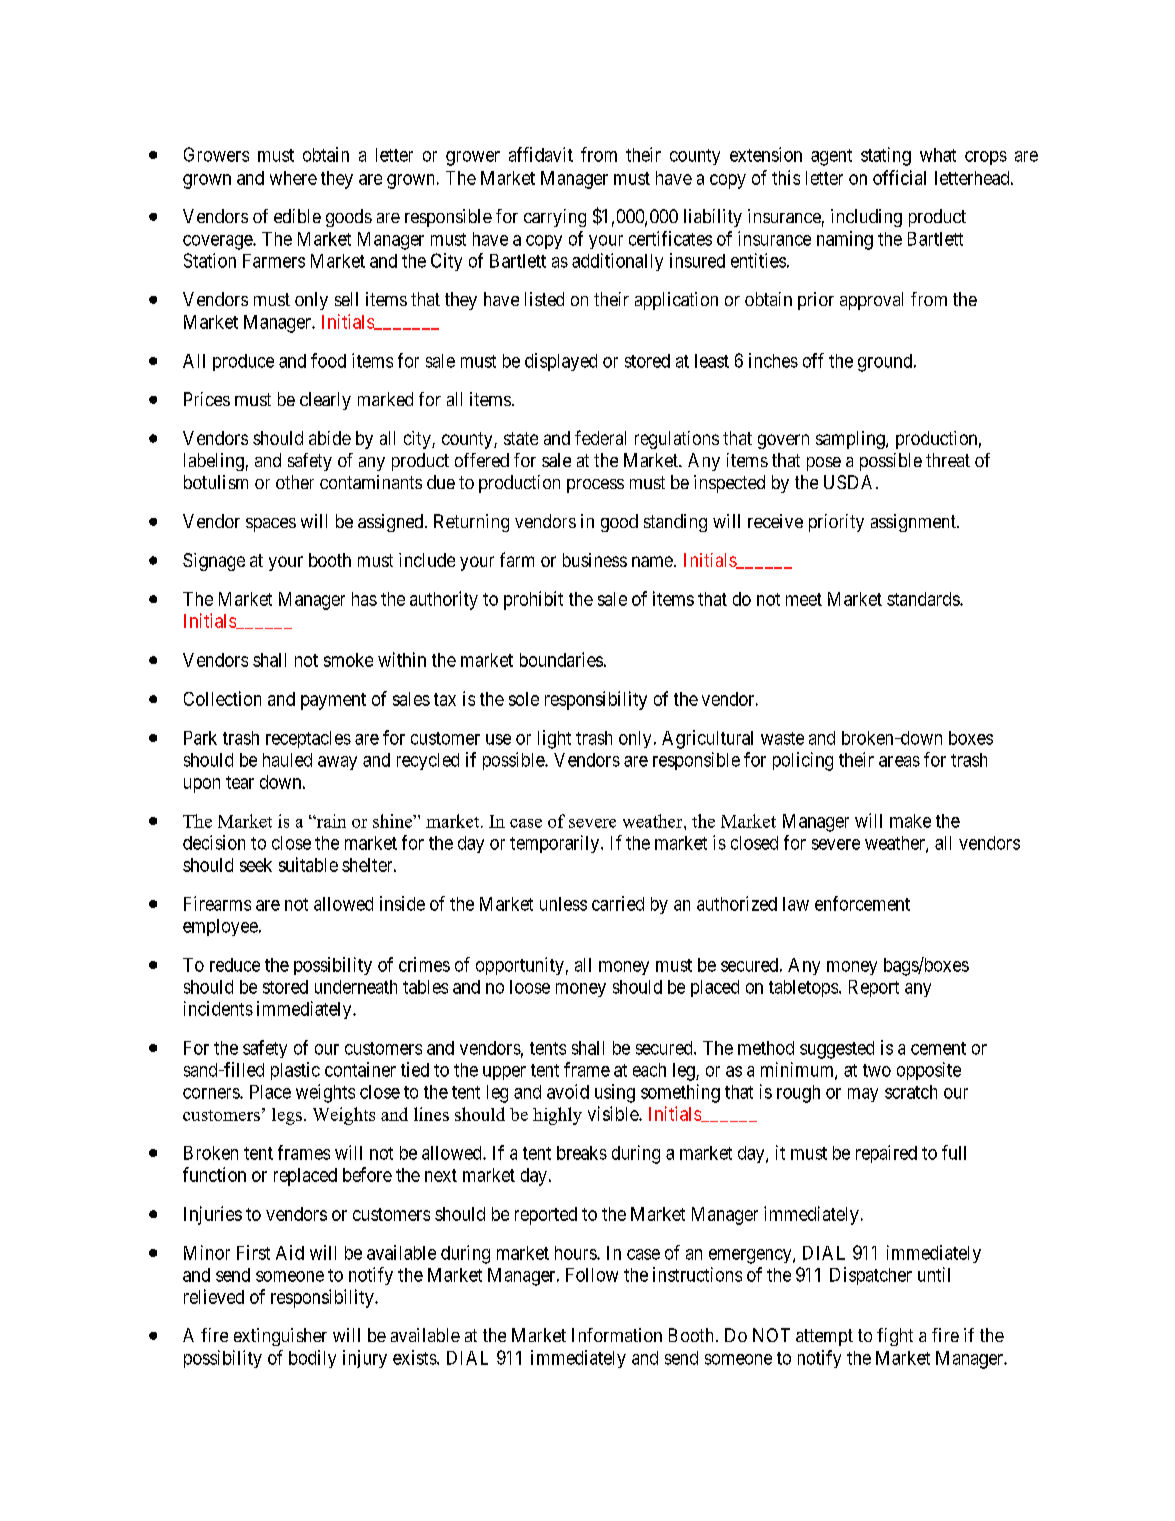 Image resolution: width=1175 pixels, height=1521 pixels. I want to click on carried, so click(618, 903).
